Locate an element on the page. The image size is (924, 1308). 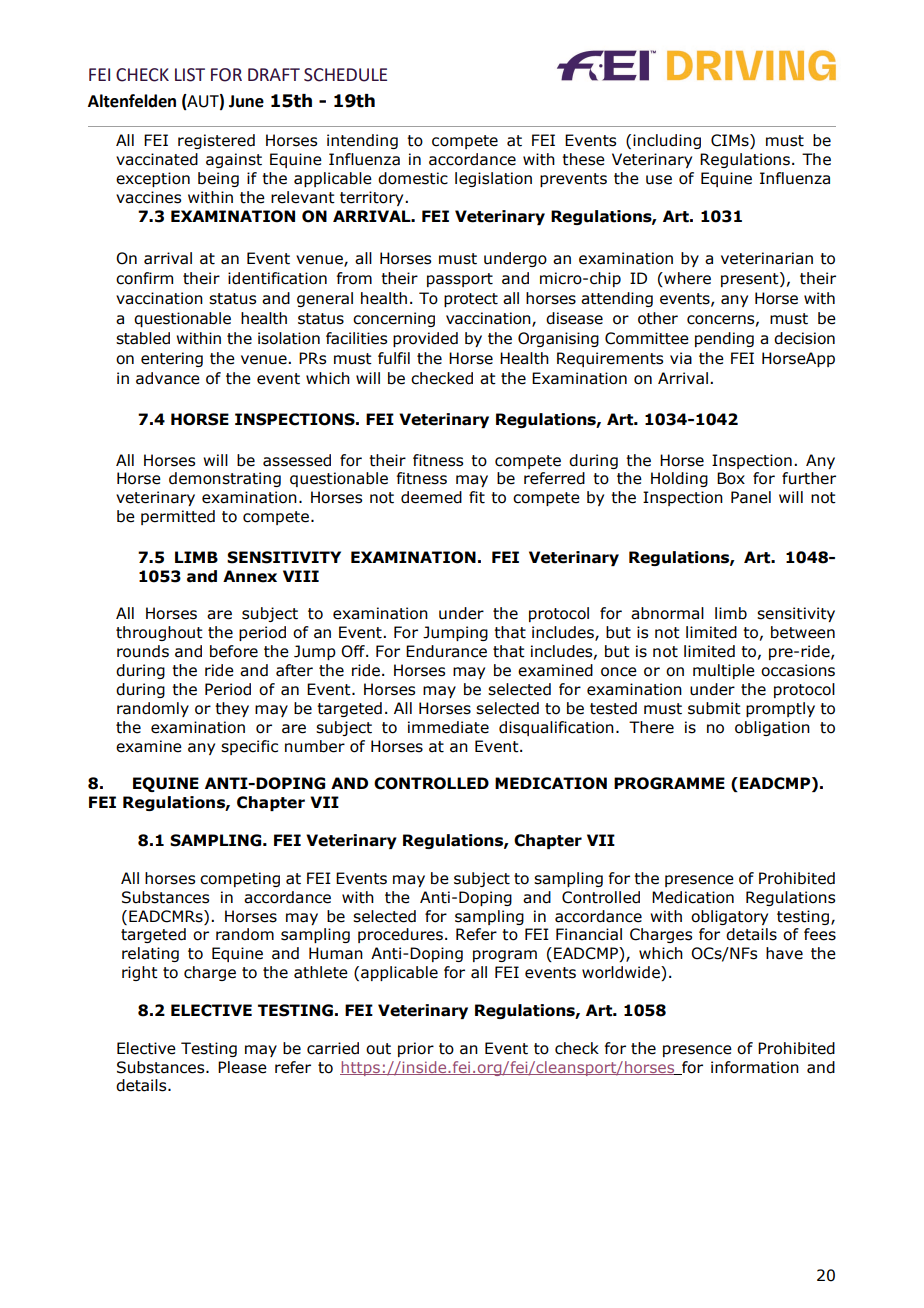
Please is located at coordinates (242, 1067).
